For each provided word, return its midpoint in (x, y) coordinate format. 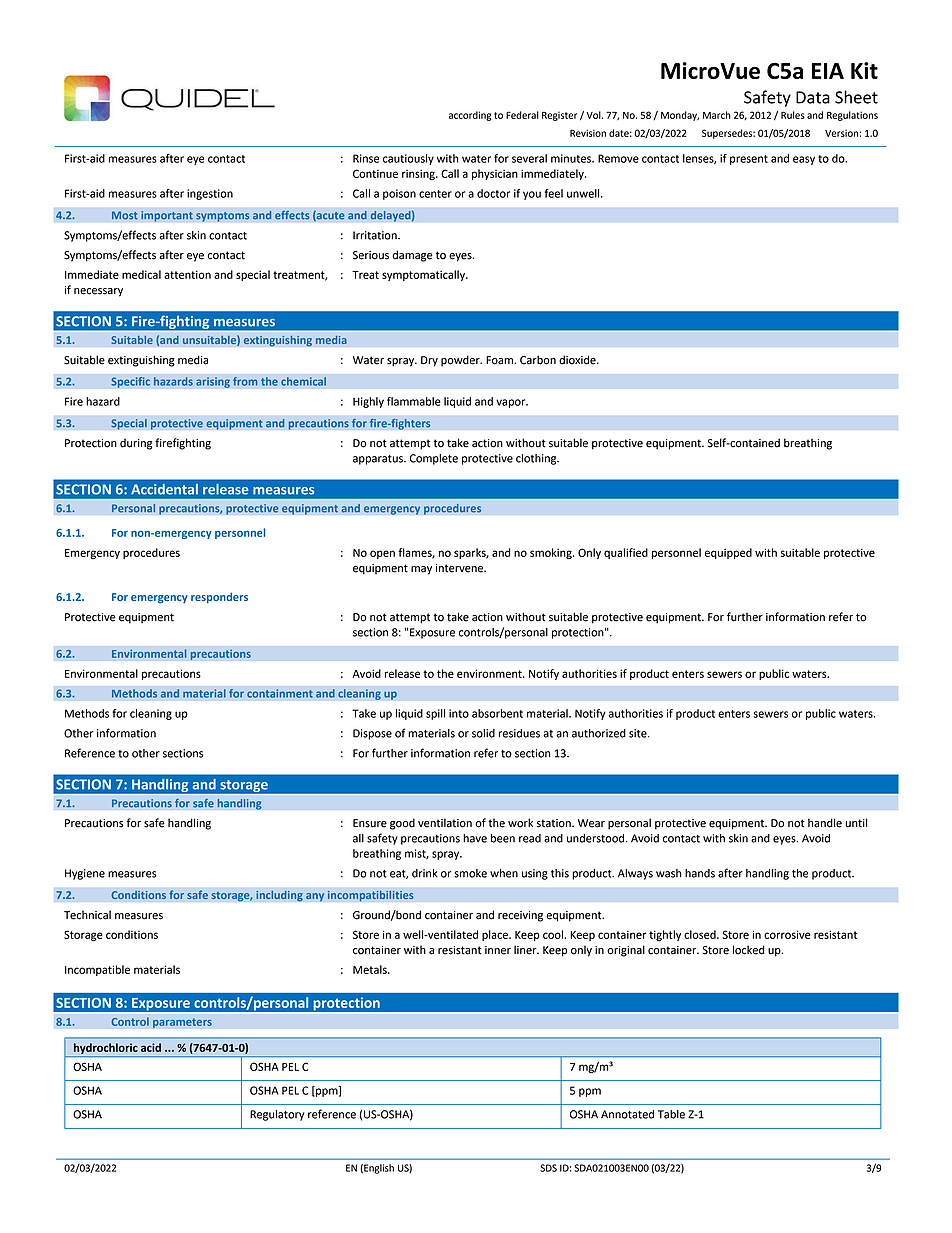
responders (219, 598)
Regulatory (277, 1115)
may (421, 570)
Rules (793, 115)
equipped (728, 553)
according (470, 116)
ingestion (210, 194)
